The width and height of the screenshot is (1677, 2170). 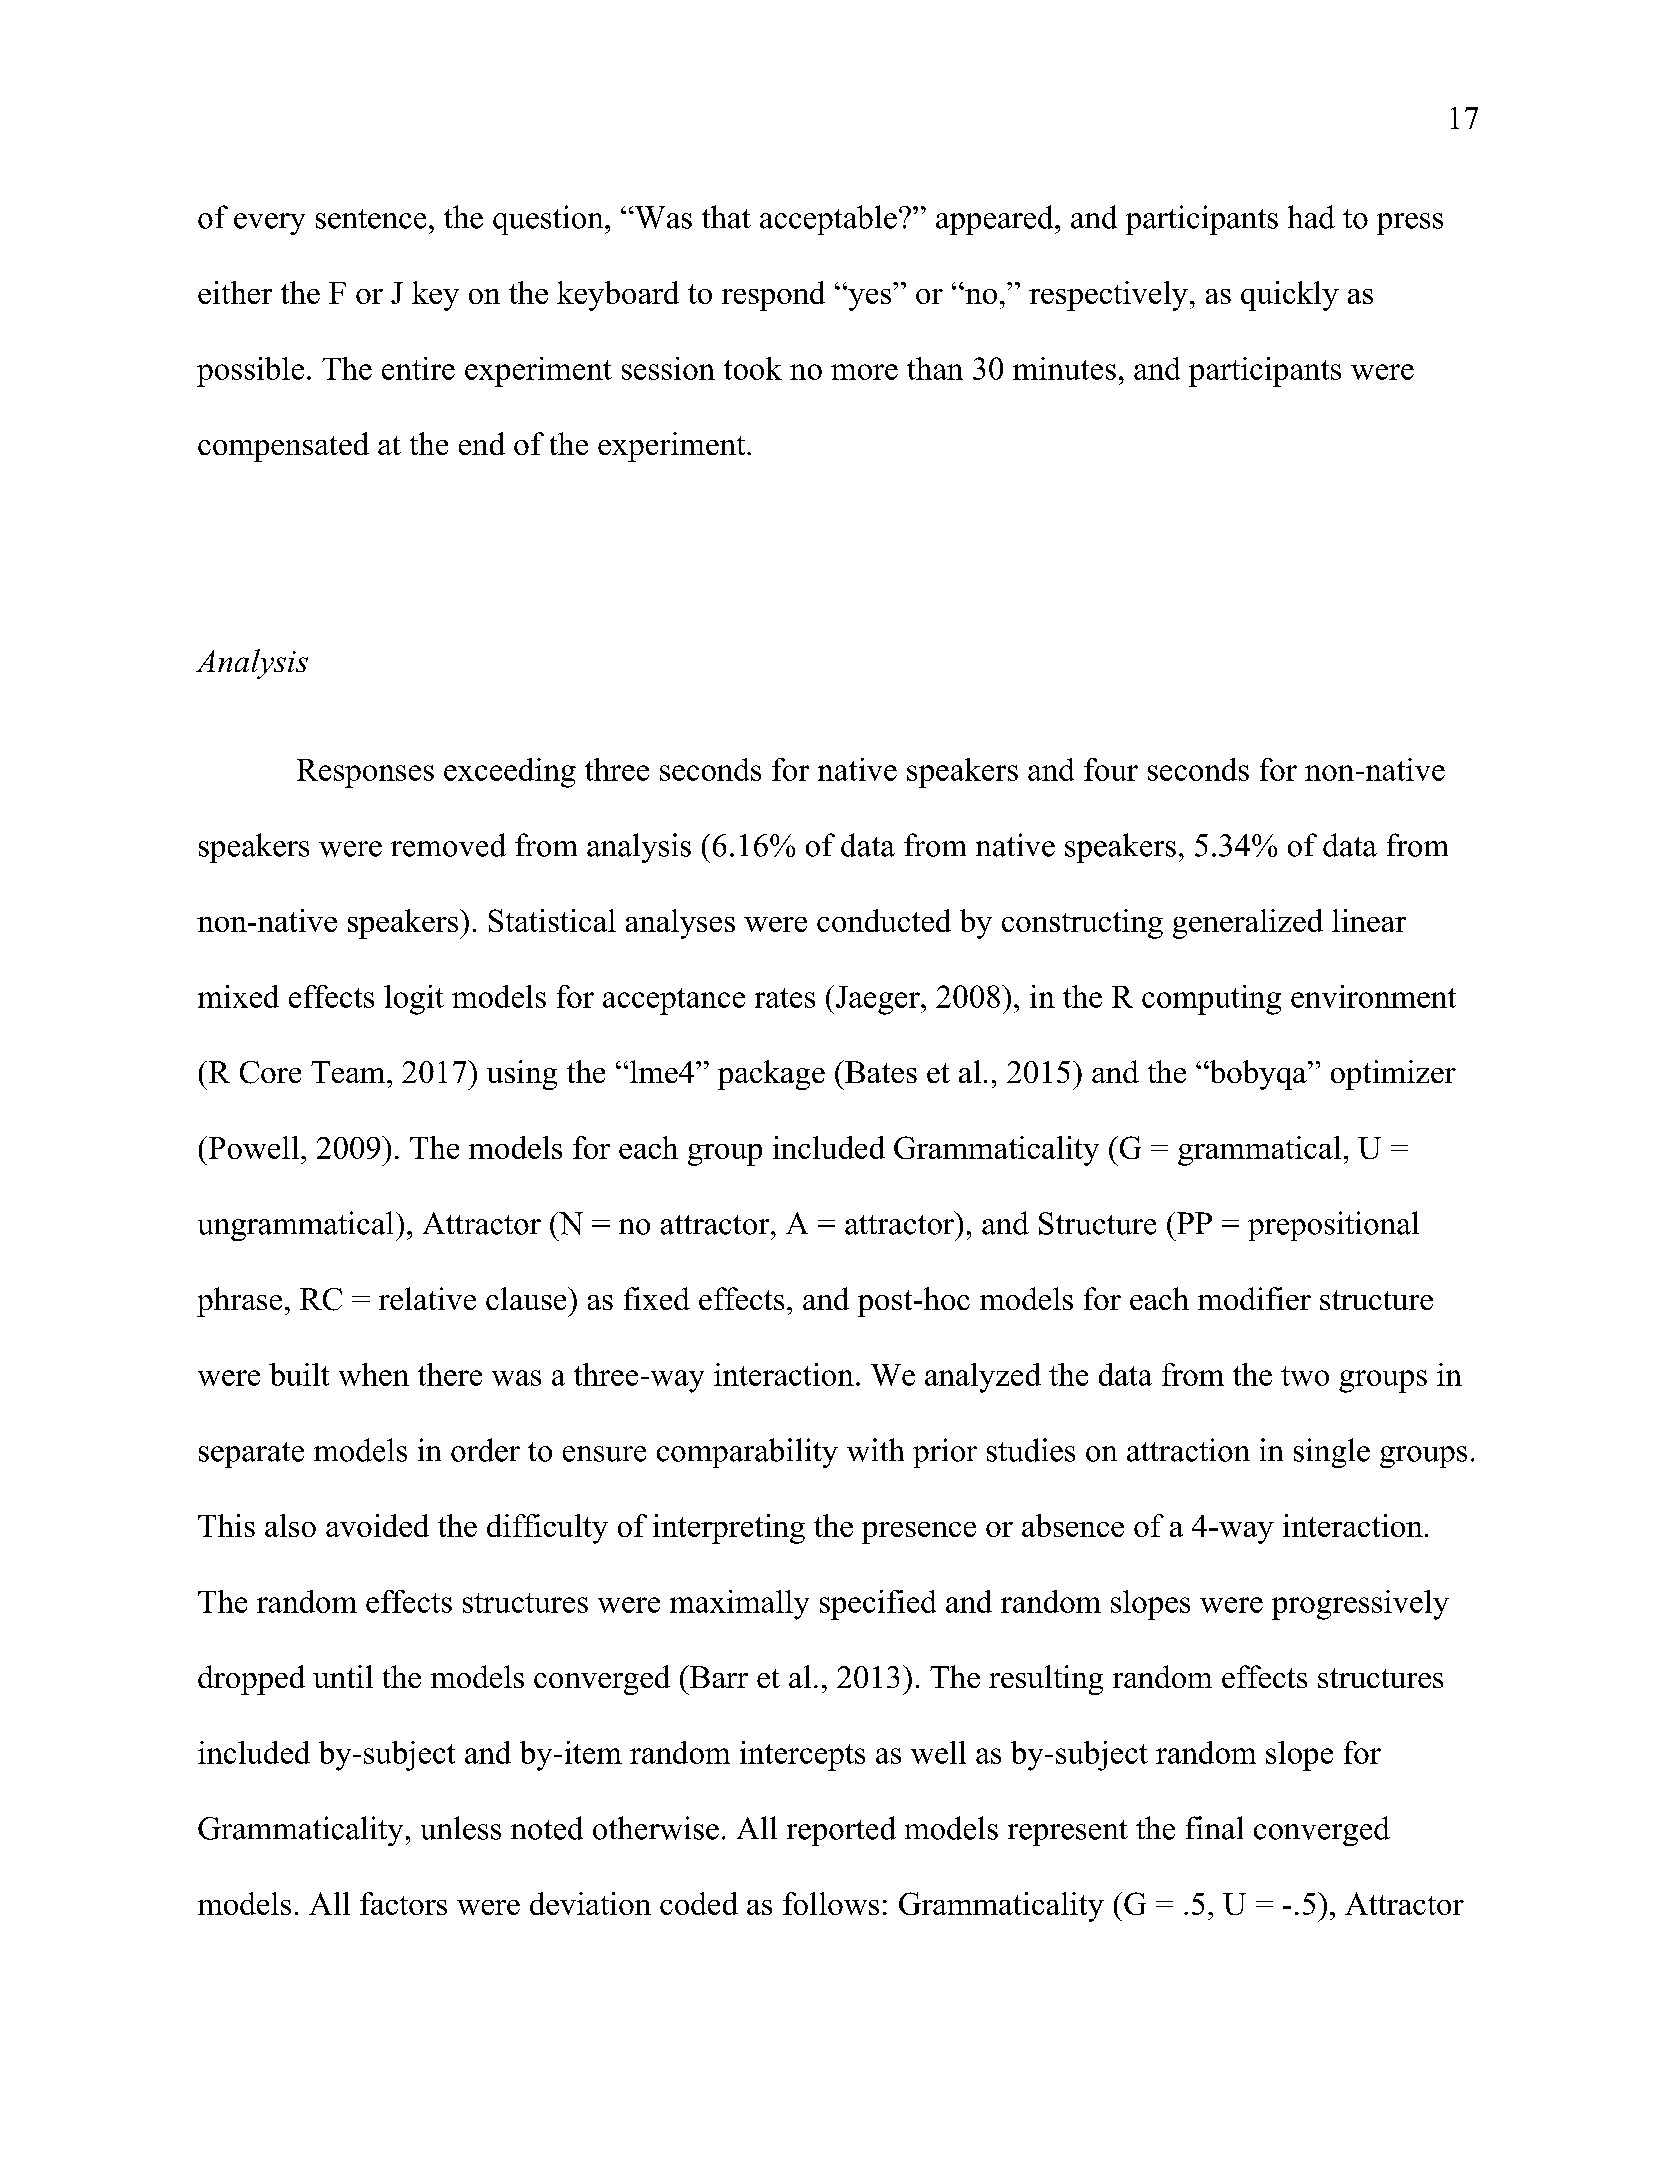 What do you see at coordinates (657, 1298) in the screenshot?
I see `fixed` at bounding box center [657, 1298].
